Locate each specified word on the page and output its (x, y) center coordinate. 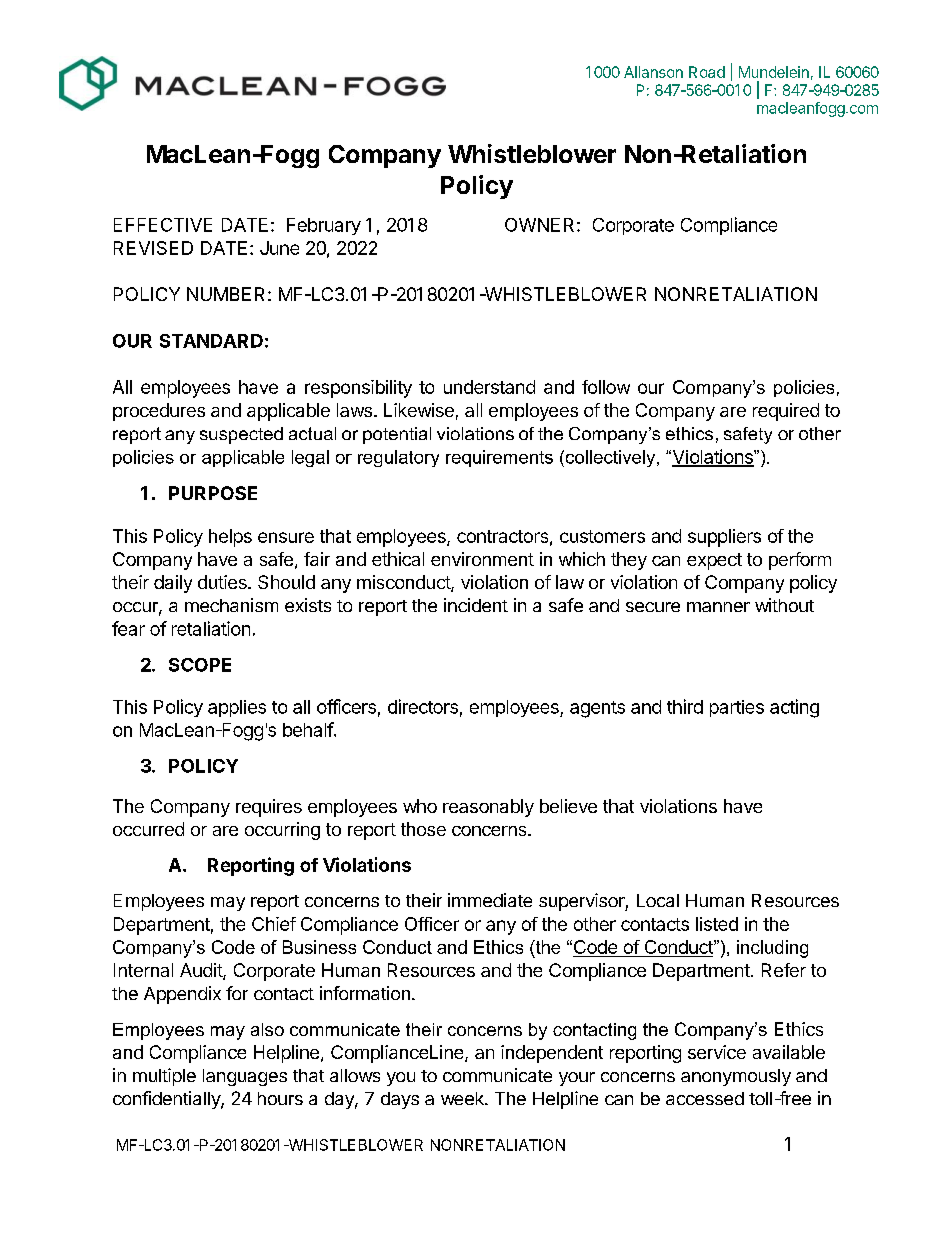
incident (476, 605)
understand (489, 387)
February (324, 226)
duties (223, 582)
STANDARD (211, 341)
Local (658, 900)
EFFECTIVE (163, 225)
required (786, 412)
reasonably (488, 808)
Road (707, 72)
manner (718, 607)
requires (269, 808)
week (463, 1098)
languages (245, 1077)
